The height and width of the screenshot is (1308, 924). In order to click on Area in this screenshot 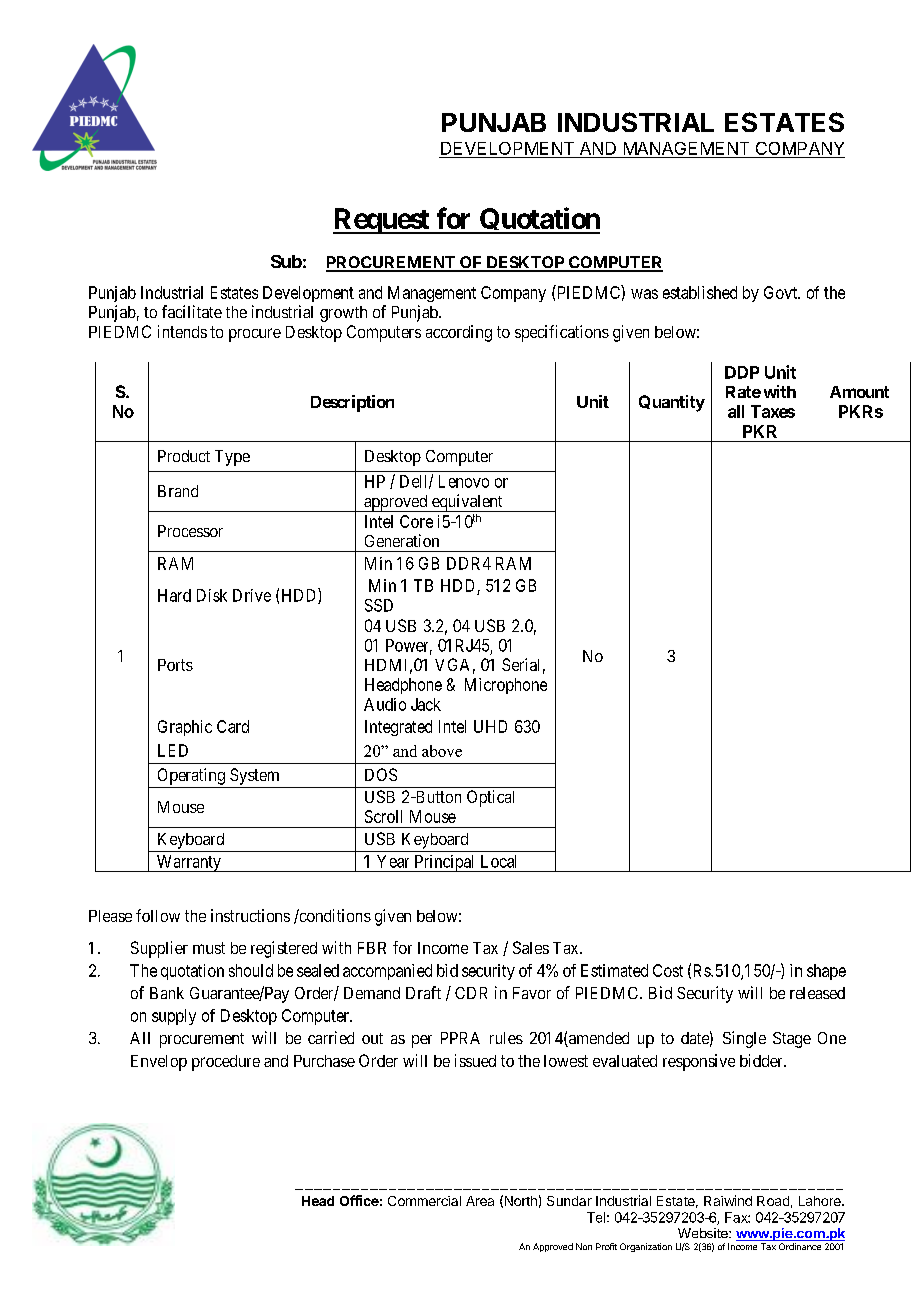, I will do `click(480, 1201)`.
